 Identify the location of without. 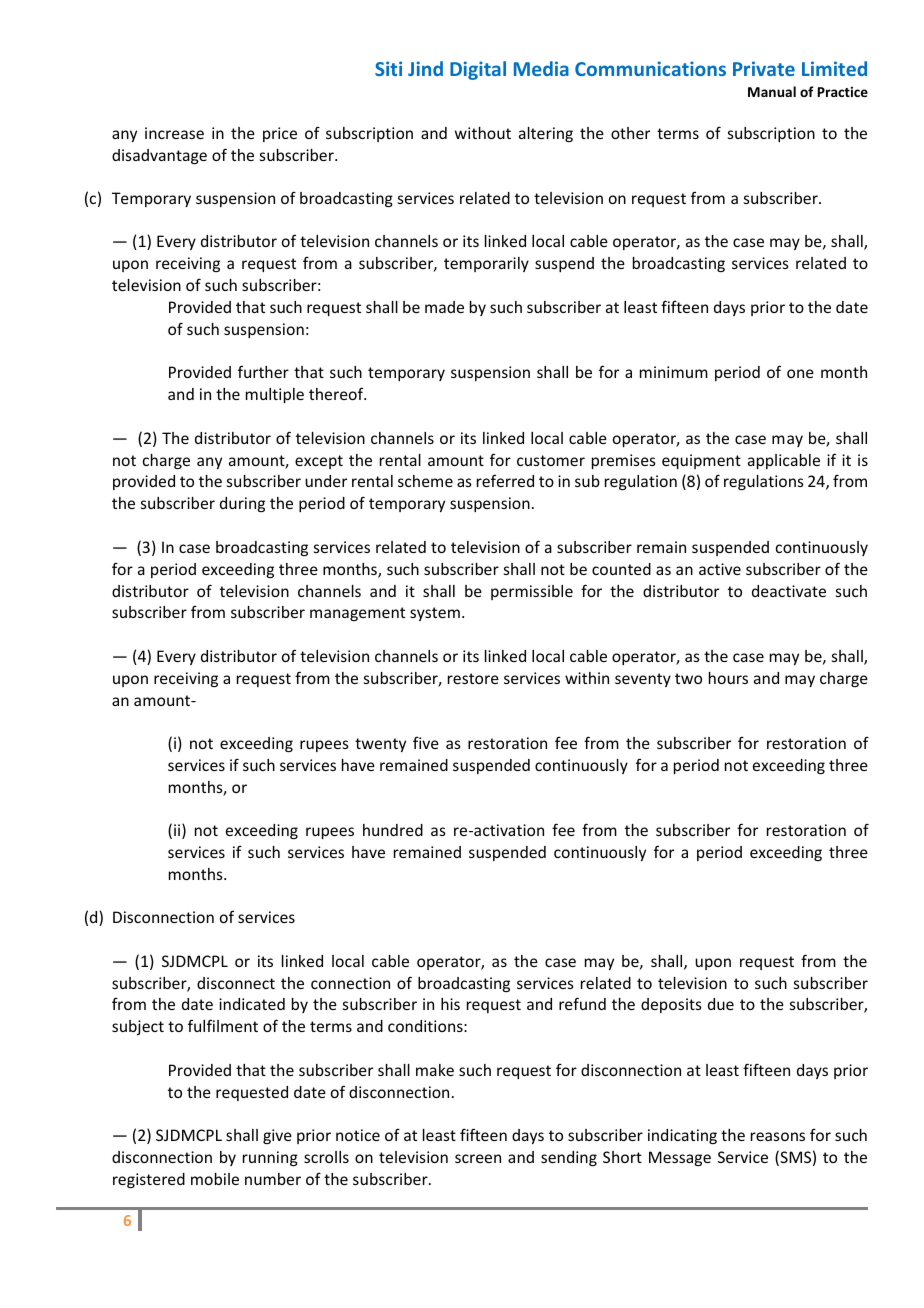
(483, 133).
